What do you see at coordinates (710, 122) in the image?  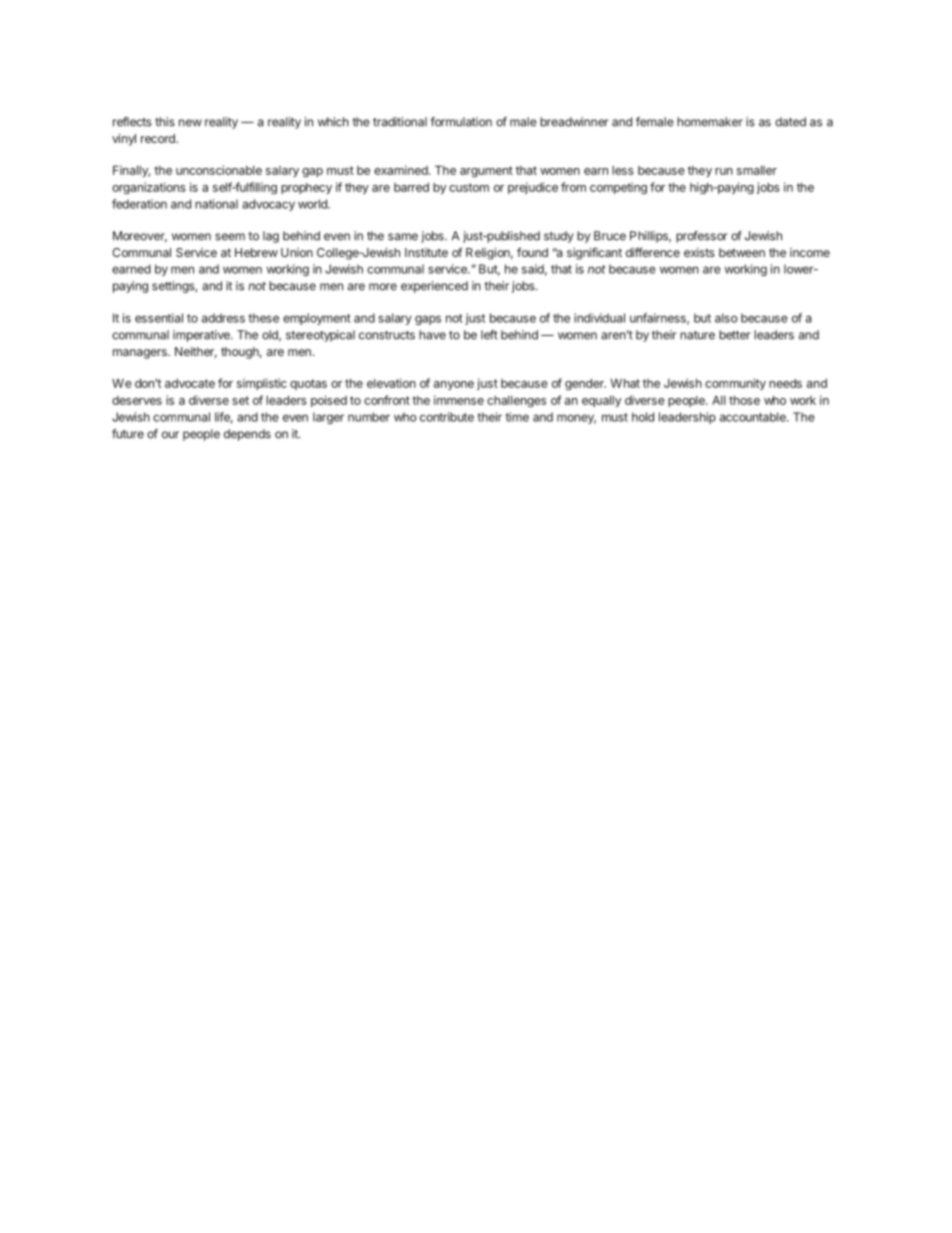 I see `homemaker` at bounding box center [710, 122].
